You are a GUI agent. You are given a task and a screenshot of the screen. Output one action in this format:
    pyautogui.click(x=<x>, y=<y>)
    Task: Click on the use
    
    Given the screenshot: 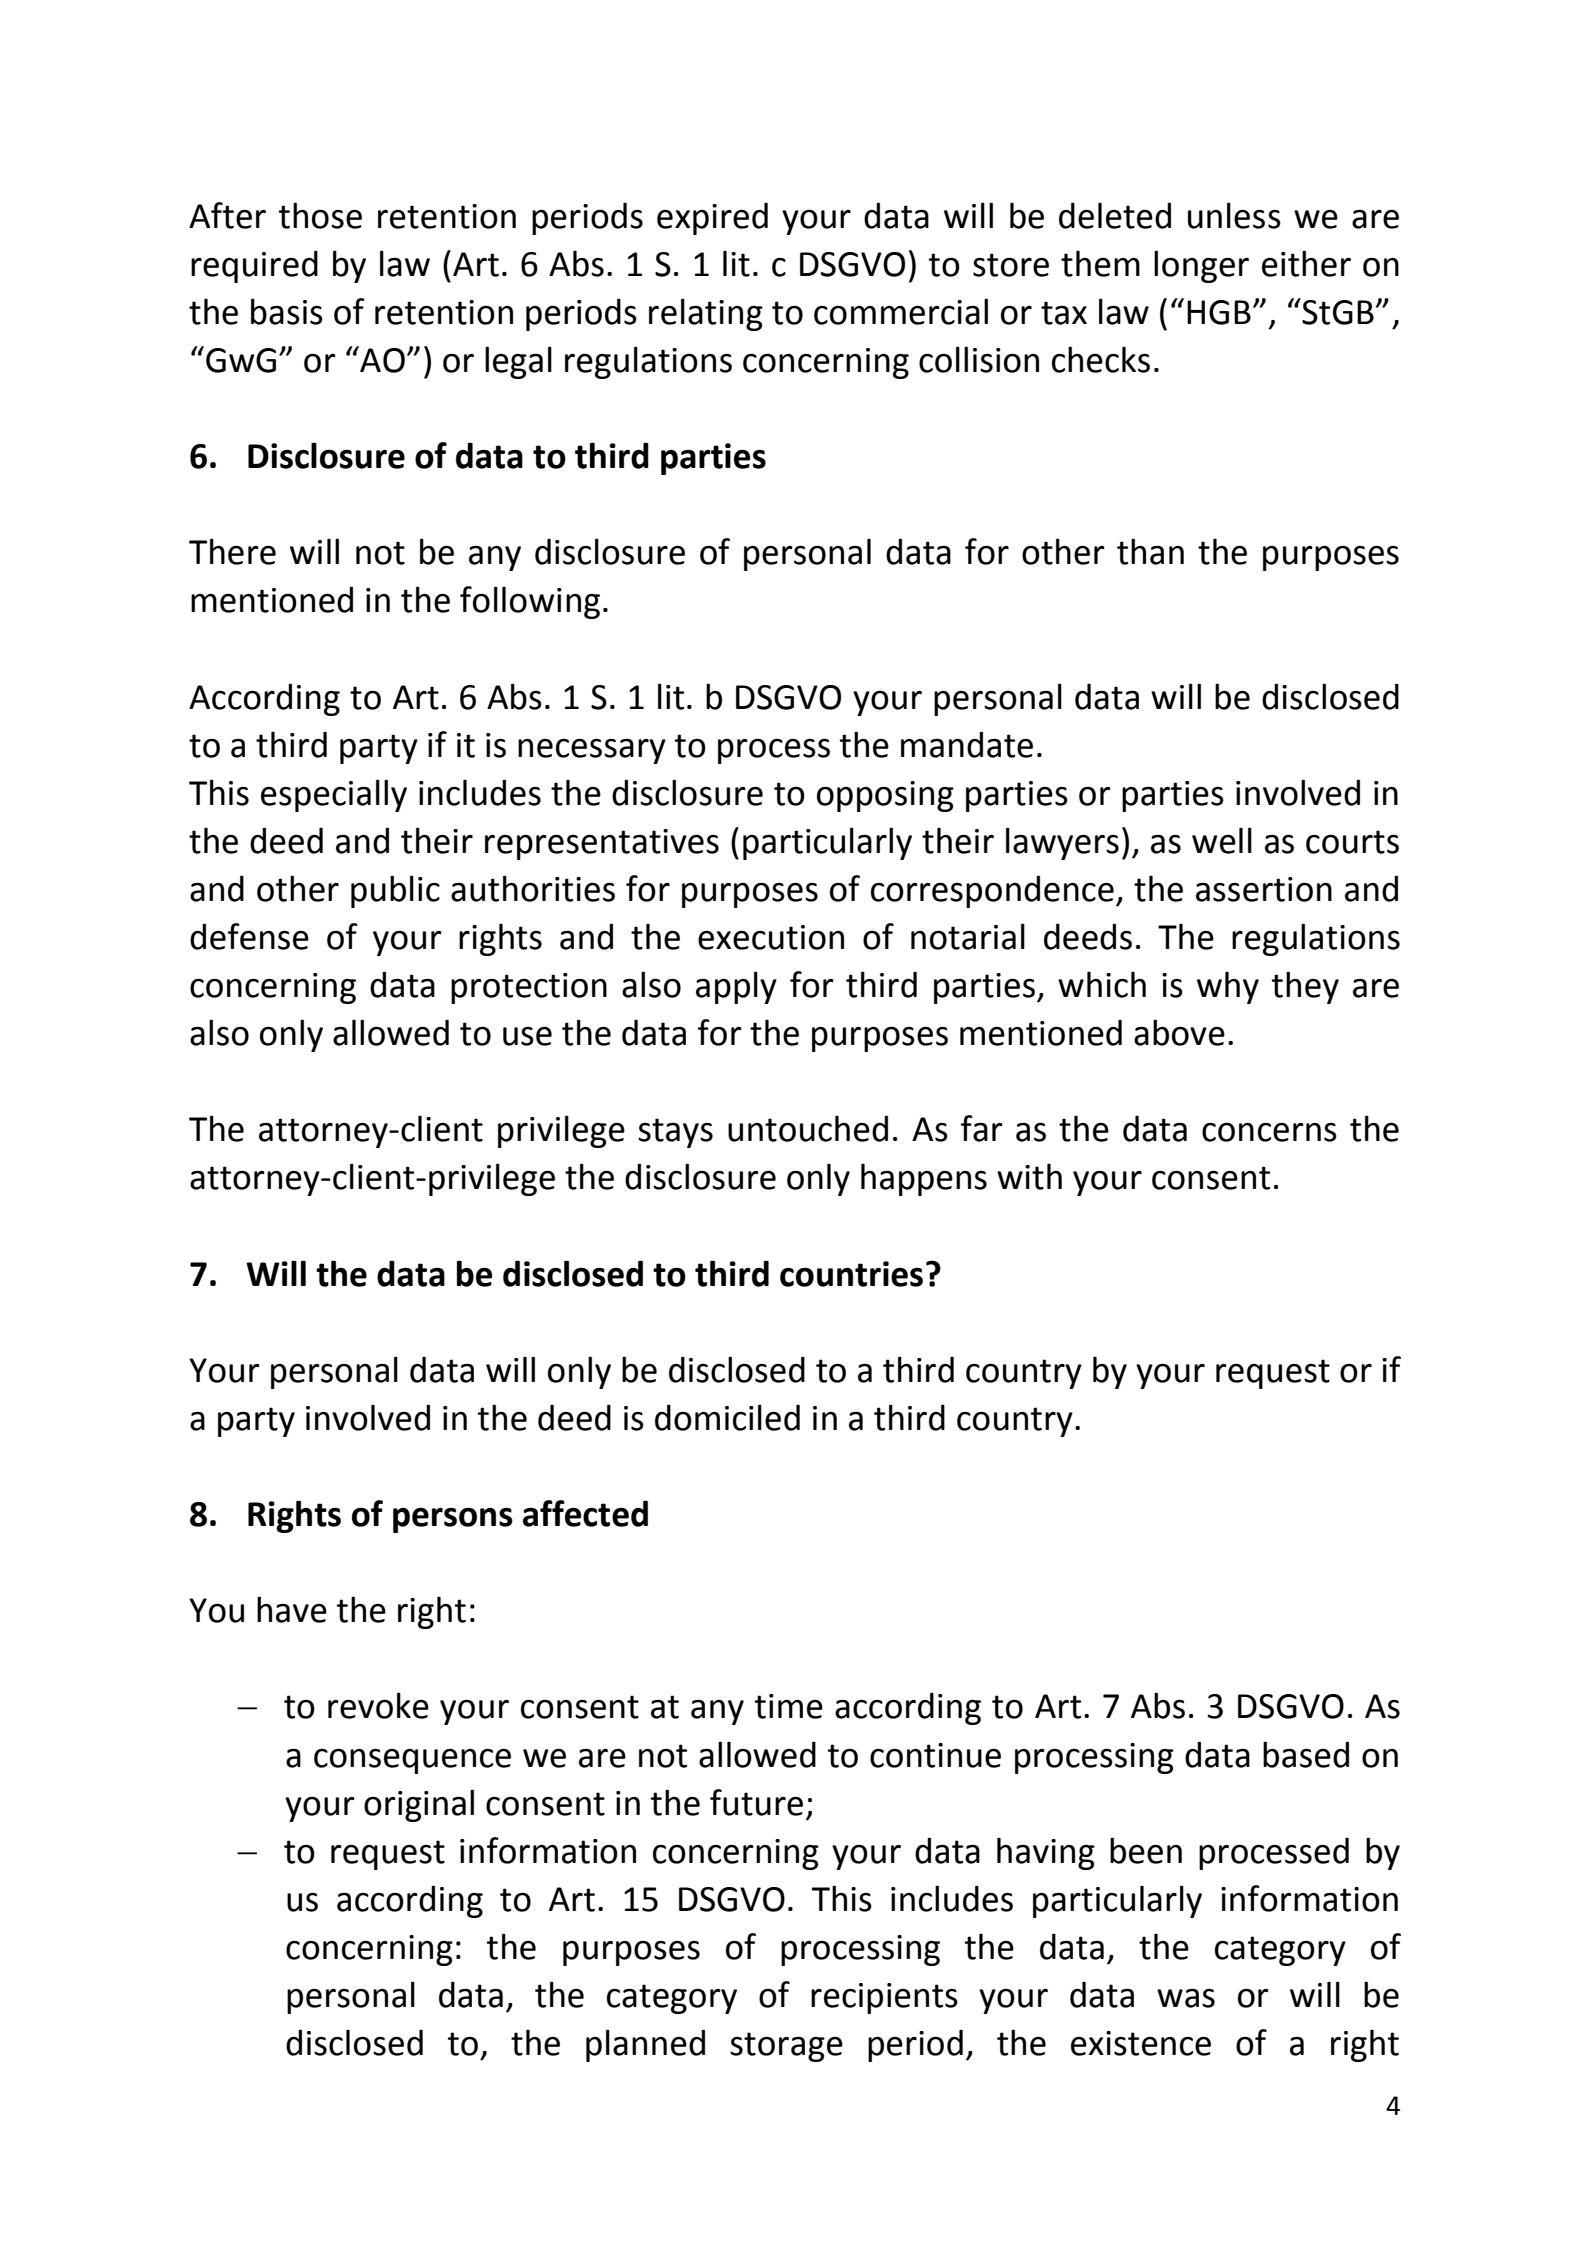 What is the action you would take?
    pyautogui.click(x=527, y=1036)
